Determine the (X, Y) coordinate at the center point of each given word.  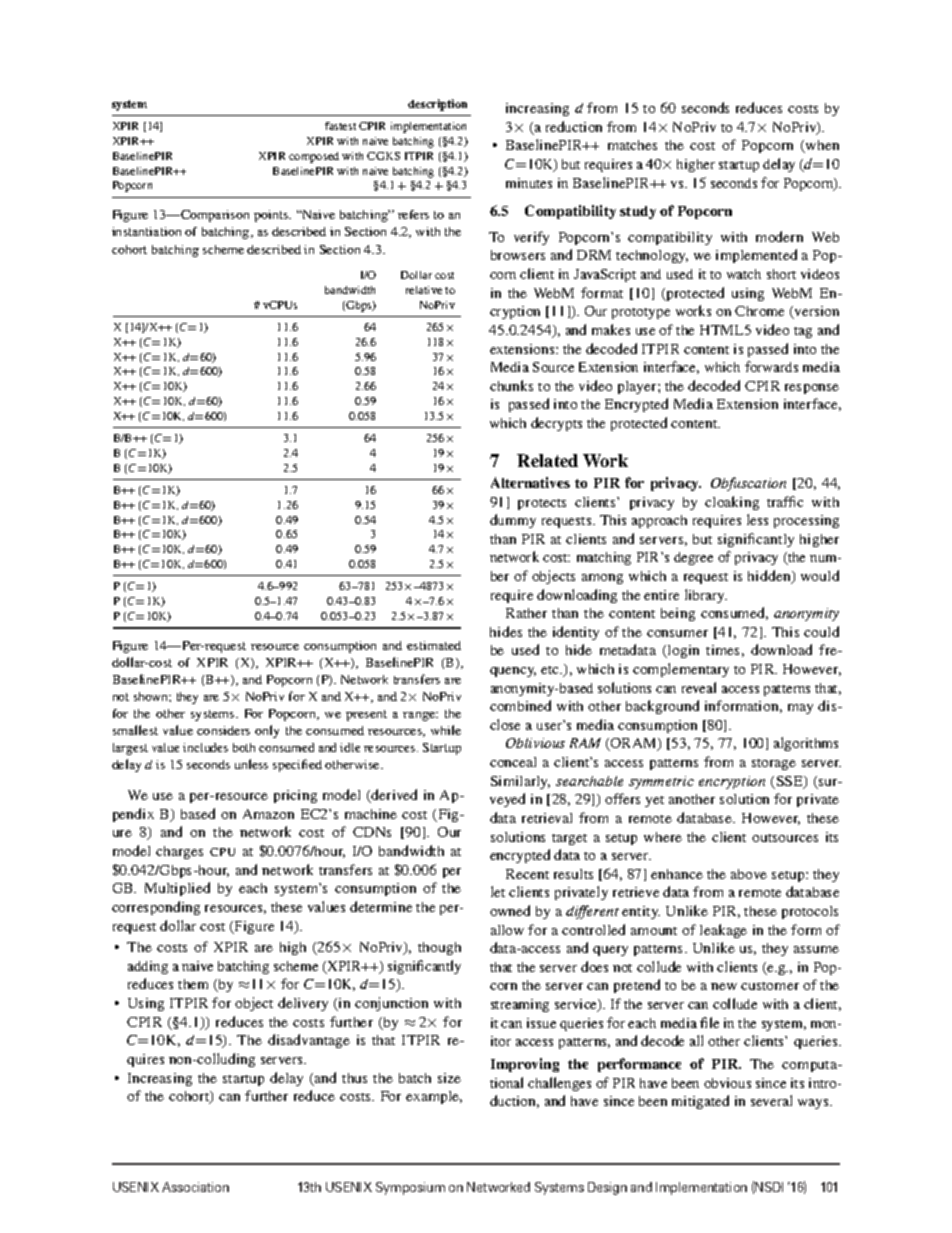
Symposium (410, 1188)
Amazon (268, 814)
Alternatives (530, 482)
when (821, 146)
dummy (513, 521)
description (437, 105)
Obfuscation (748, 484)
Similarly (520, 782)
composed (314, 157)
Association (195, 1187)
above (749, 874)
